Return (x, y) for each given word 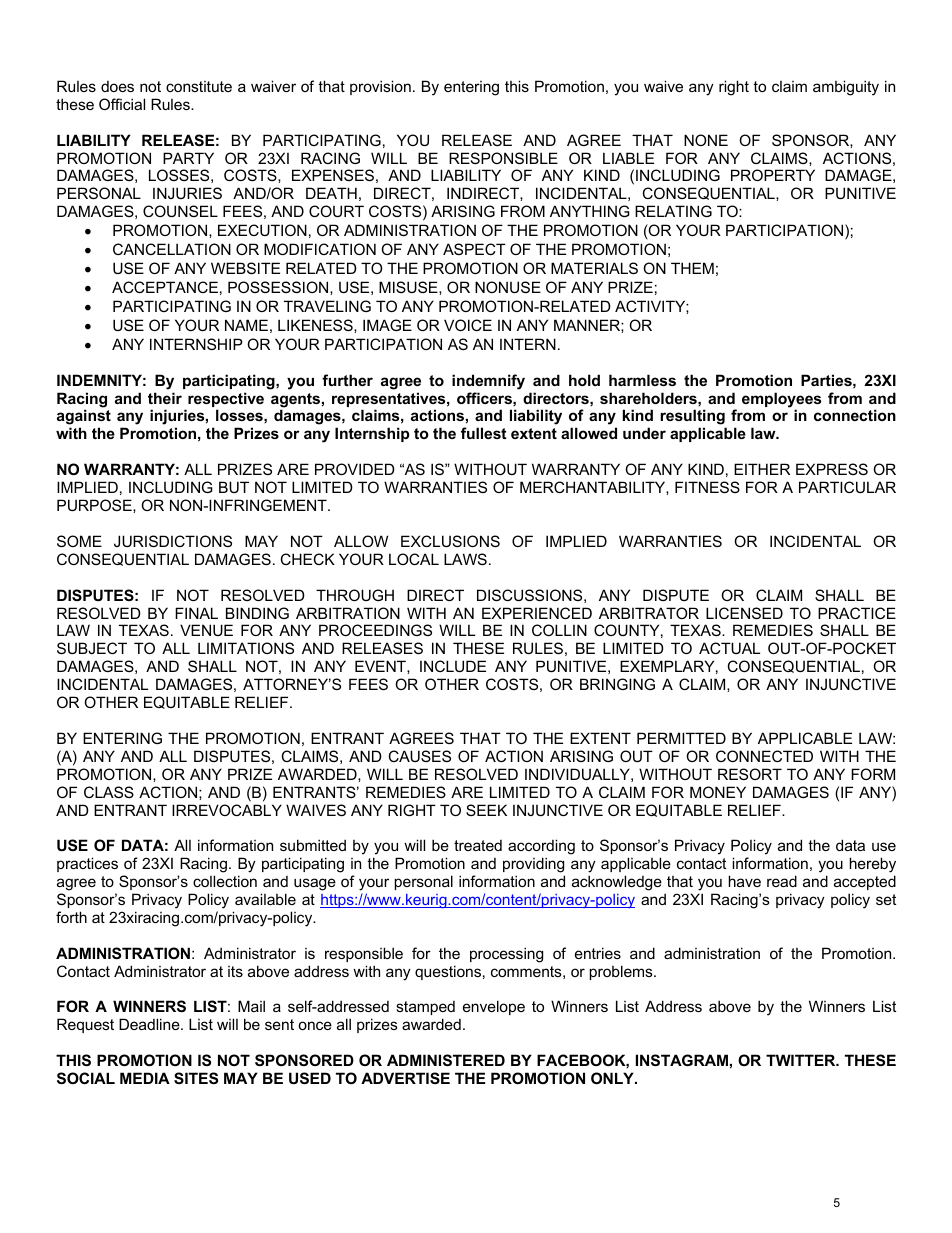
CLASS (109, 792)
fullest (484, 433)
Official (122, 104)
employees (781, 401)
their (165, 398)
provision (380, 87)
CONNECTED (764, 756)
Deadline (150, 1024)
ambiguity (846, 88)
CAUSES (420, 756)
